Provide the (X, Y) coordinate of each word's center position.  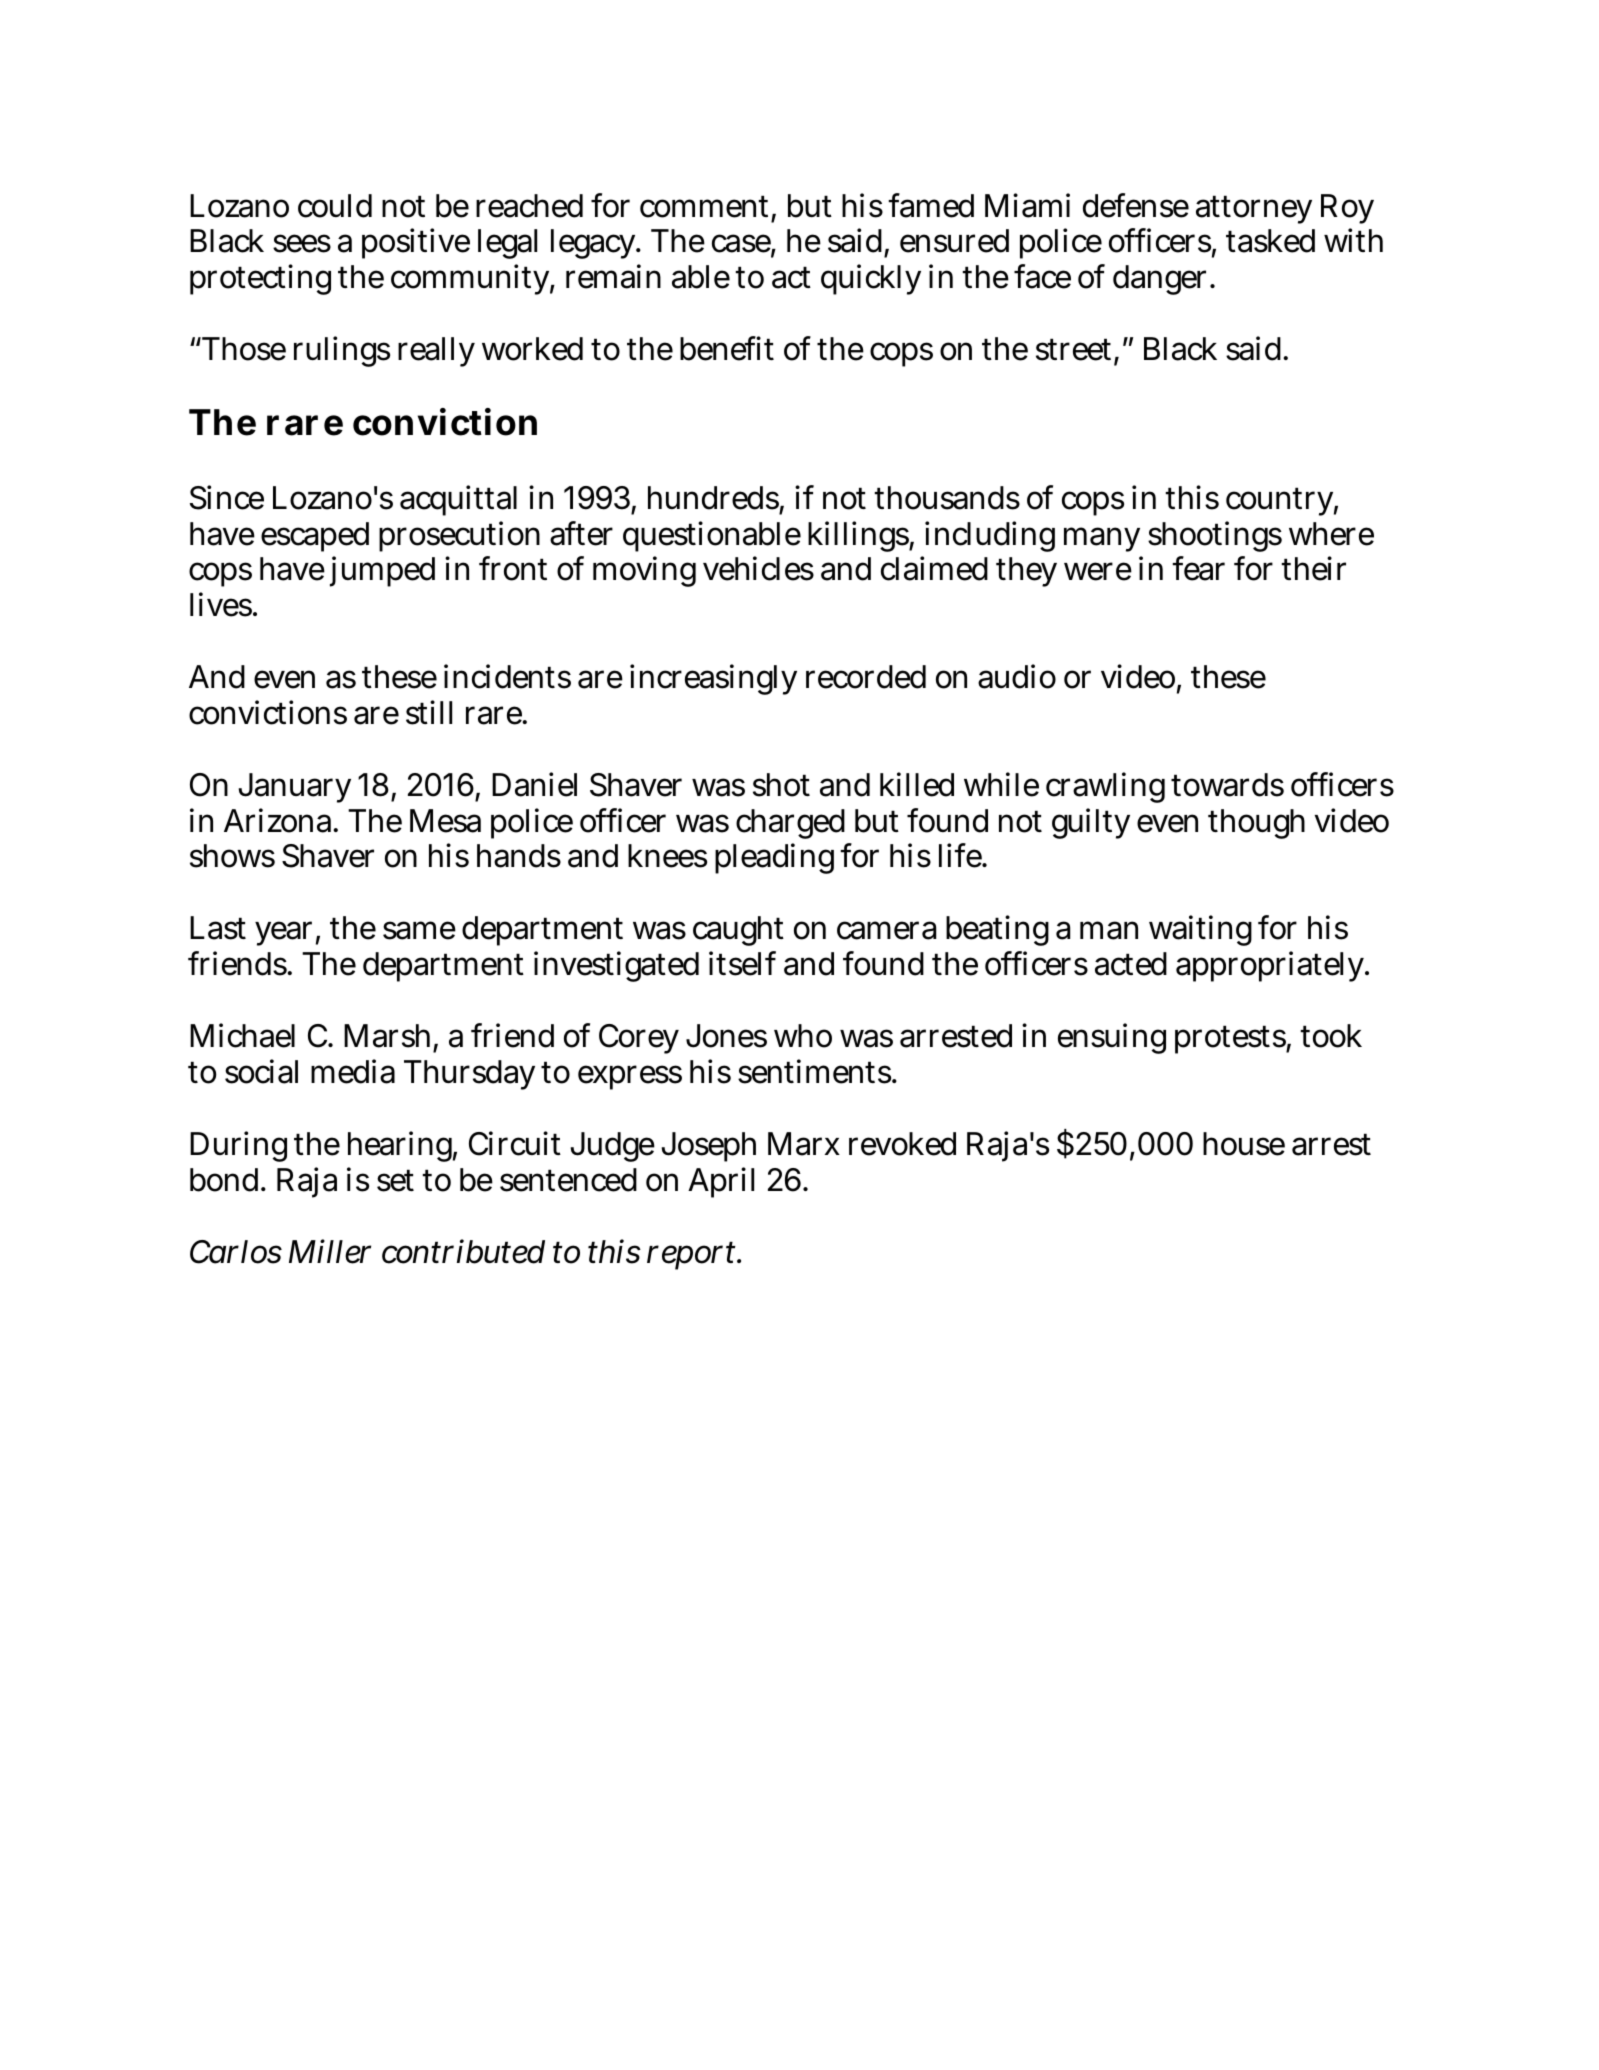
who (803, 1036)
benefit (727, 348)
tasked (1270, 241)
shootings (1215, 536)
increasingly (713, 679)
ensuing (1112, 1039)
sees (302, 244)
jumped (382, 571)
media (353, 1071)
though (1256, 824)
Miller (330, 1251)
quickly (871, 279)
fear (1198, 568)
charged (790, 824)
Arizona (280, 820)
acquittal (458, 500)
